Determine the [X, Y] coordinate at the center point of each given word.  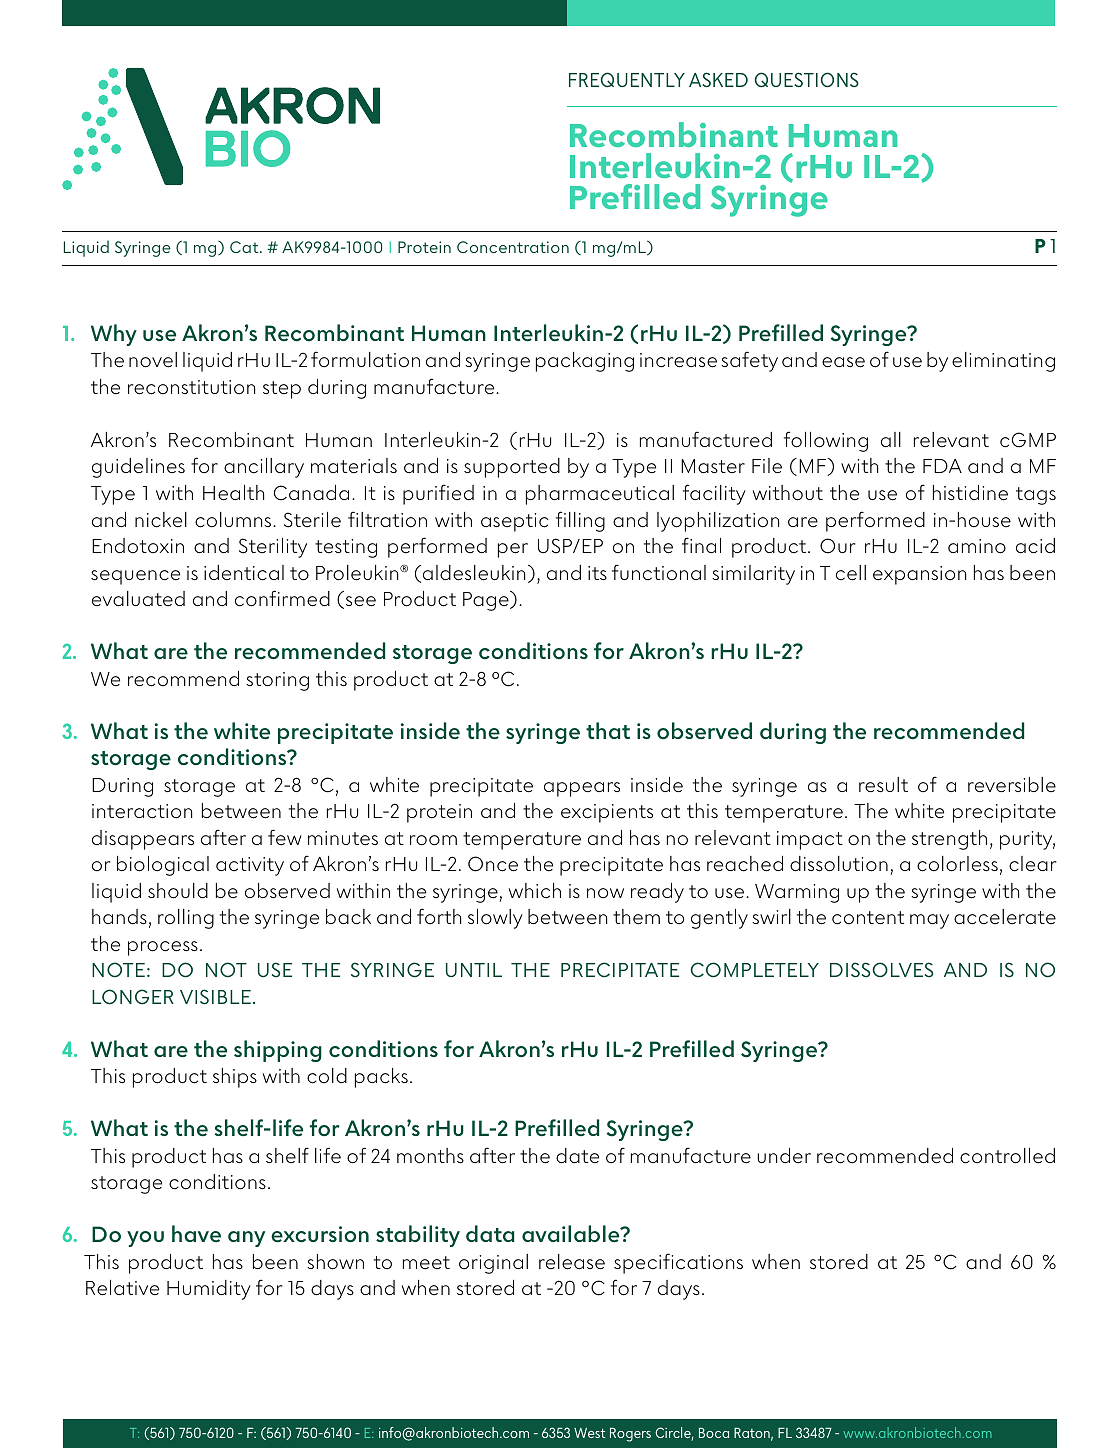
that [608, 730]
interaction [142, 811]
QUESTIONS [807, 80]
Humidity [209, 1290]
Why [114, 335]
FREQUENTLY [627, 79]
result [883, 785]
